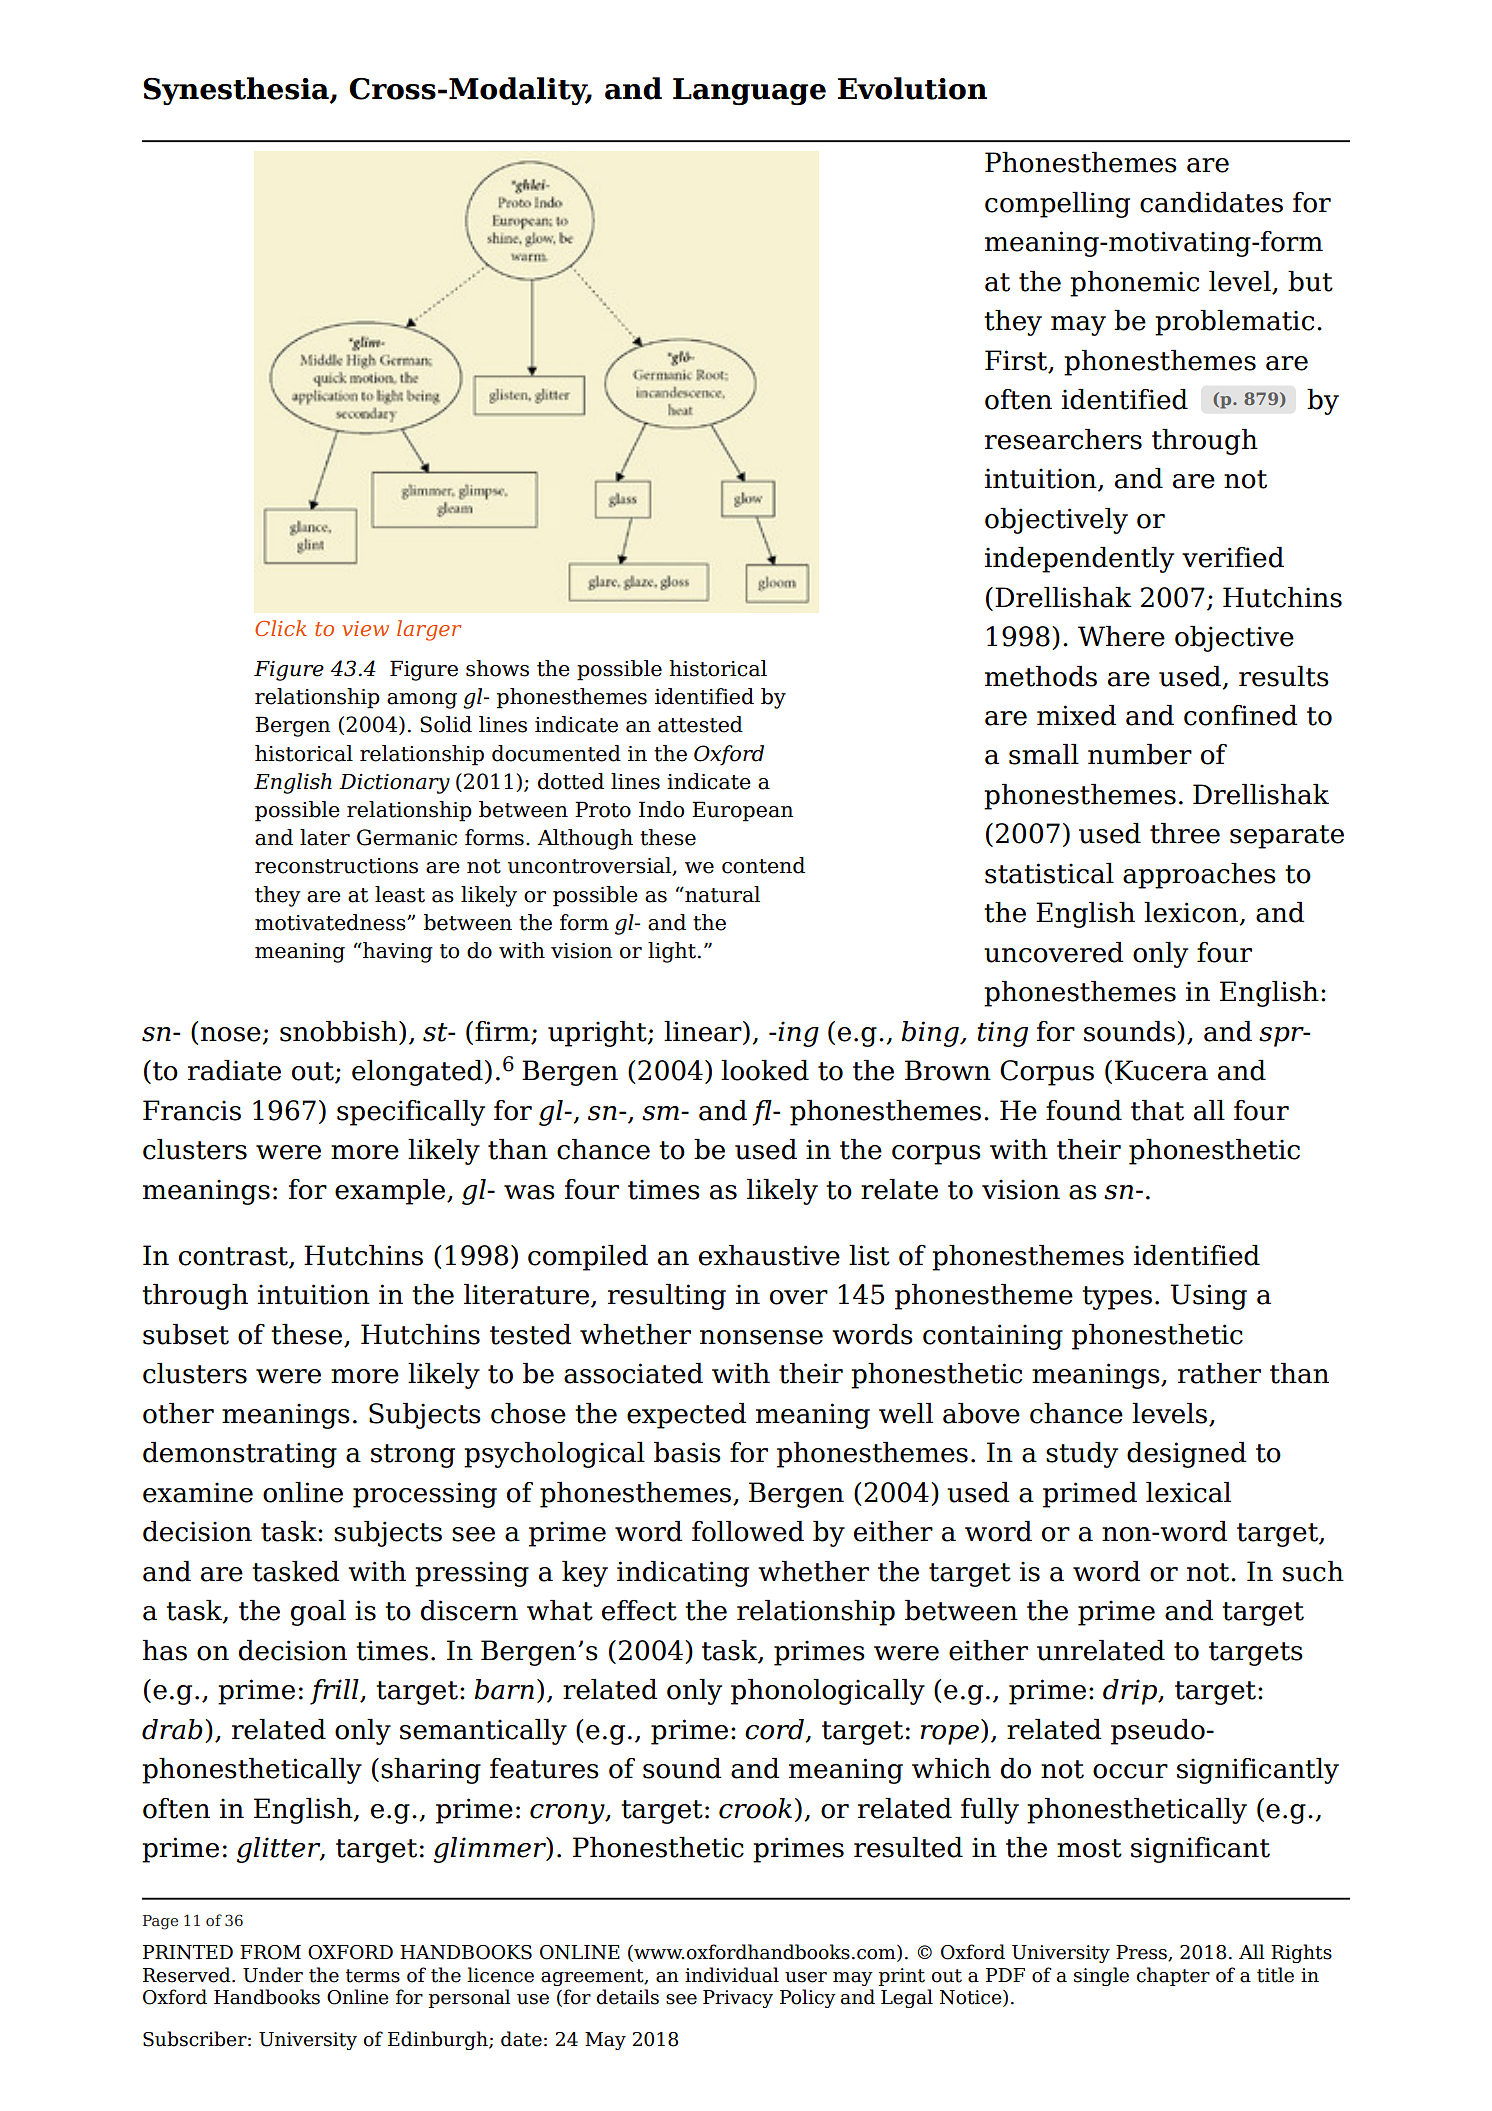 Image resolution: width=1492 pixels, height=2111 pixels. What do you see at coordinates (765, 1070) in the screenshot?
I see `looked` at bounding box center [765, 1070].
